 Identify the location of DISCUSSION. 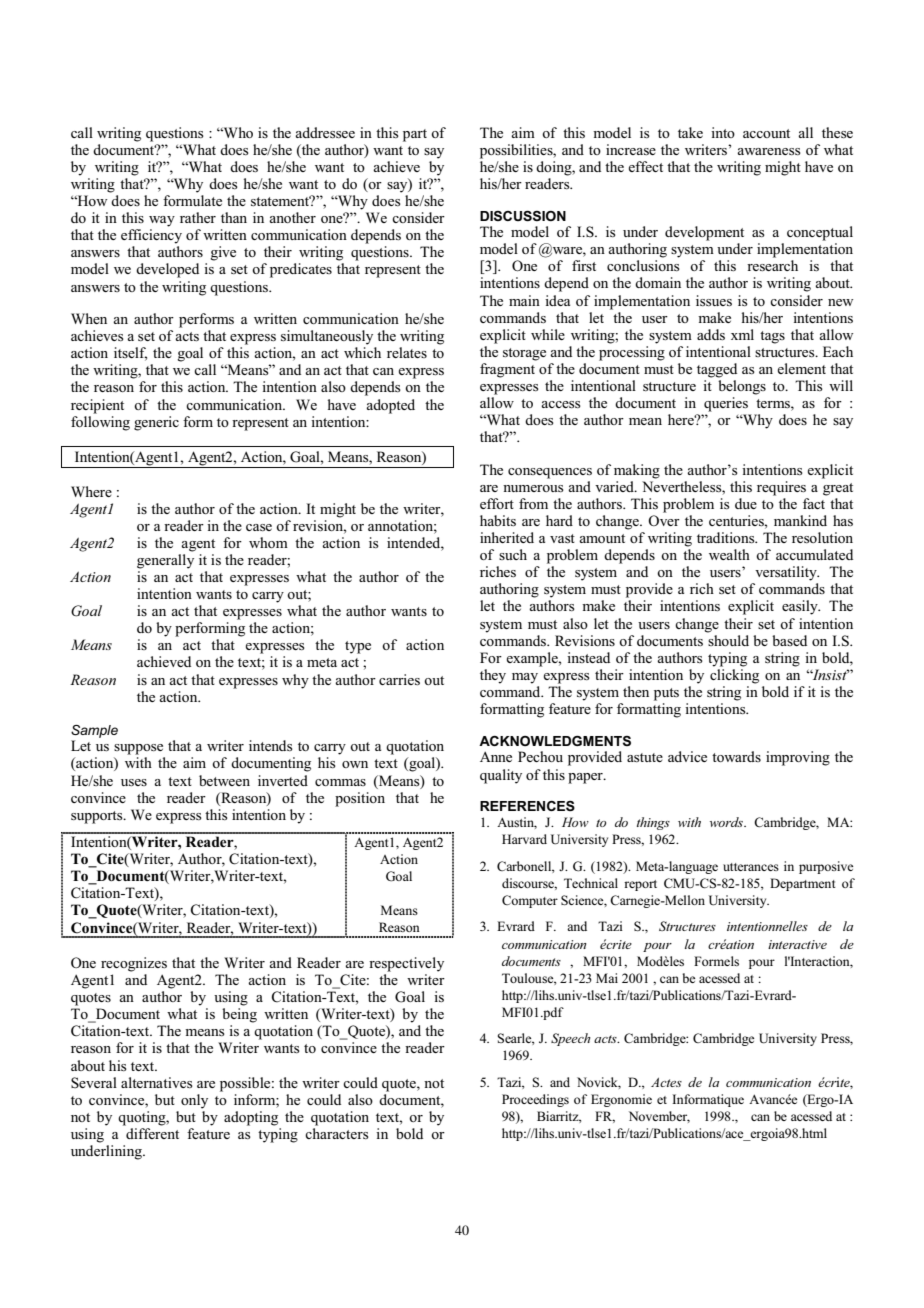
(523, 216).
